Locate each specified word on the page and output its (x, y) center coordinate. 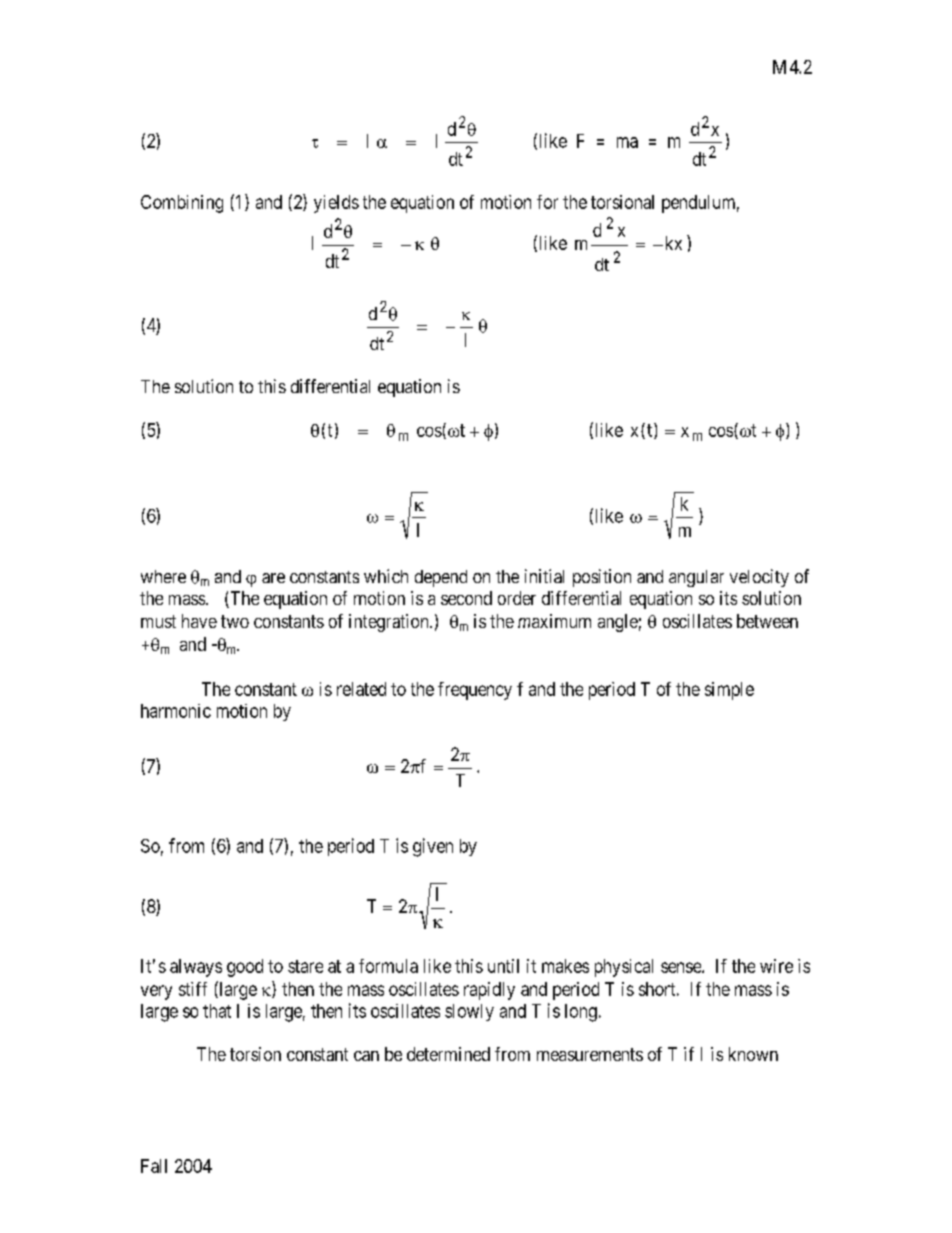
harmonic (176, 711)
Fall (154, 1166)
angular (696, 578)
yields (336, 204)
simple (729, 691)
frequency (475, 691)
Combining (182, 204)
